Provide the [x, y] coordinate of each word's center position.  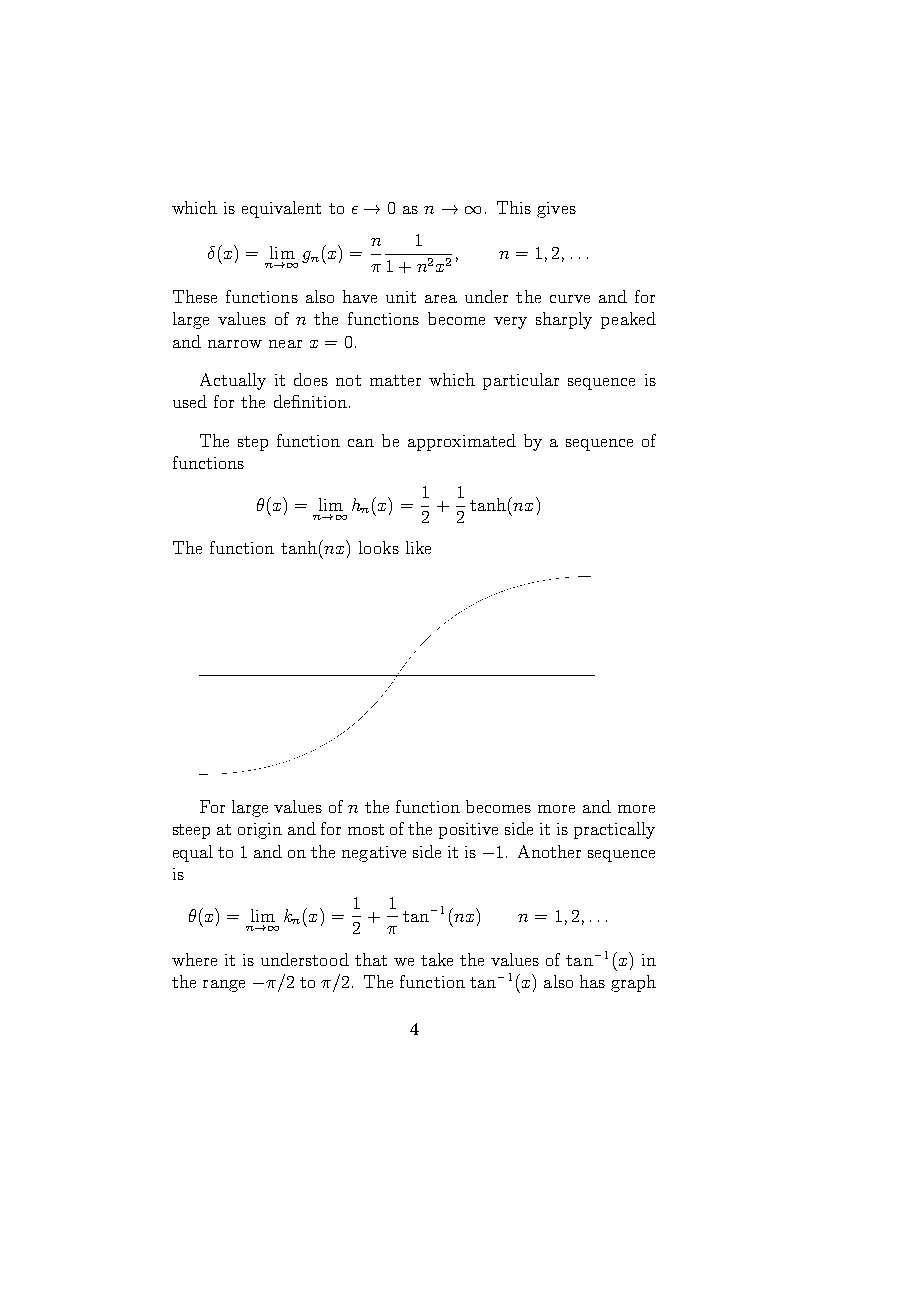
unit [401, 297]
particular [521, 381]
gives [556, 210]
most [366, 829]
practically [614, 830]
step [253, 443]
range [224, 986]
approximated [462, 442]
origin [260, 831]
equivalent [281, 209]
